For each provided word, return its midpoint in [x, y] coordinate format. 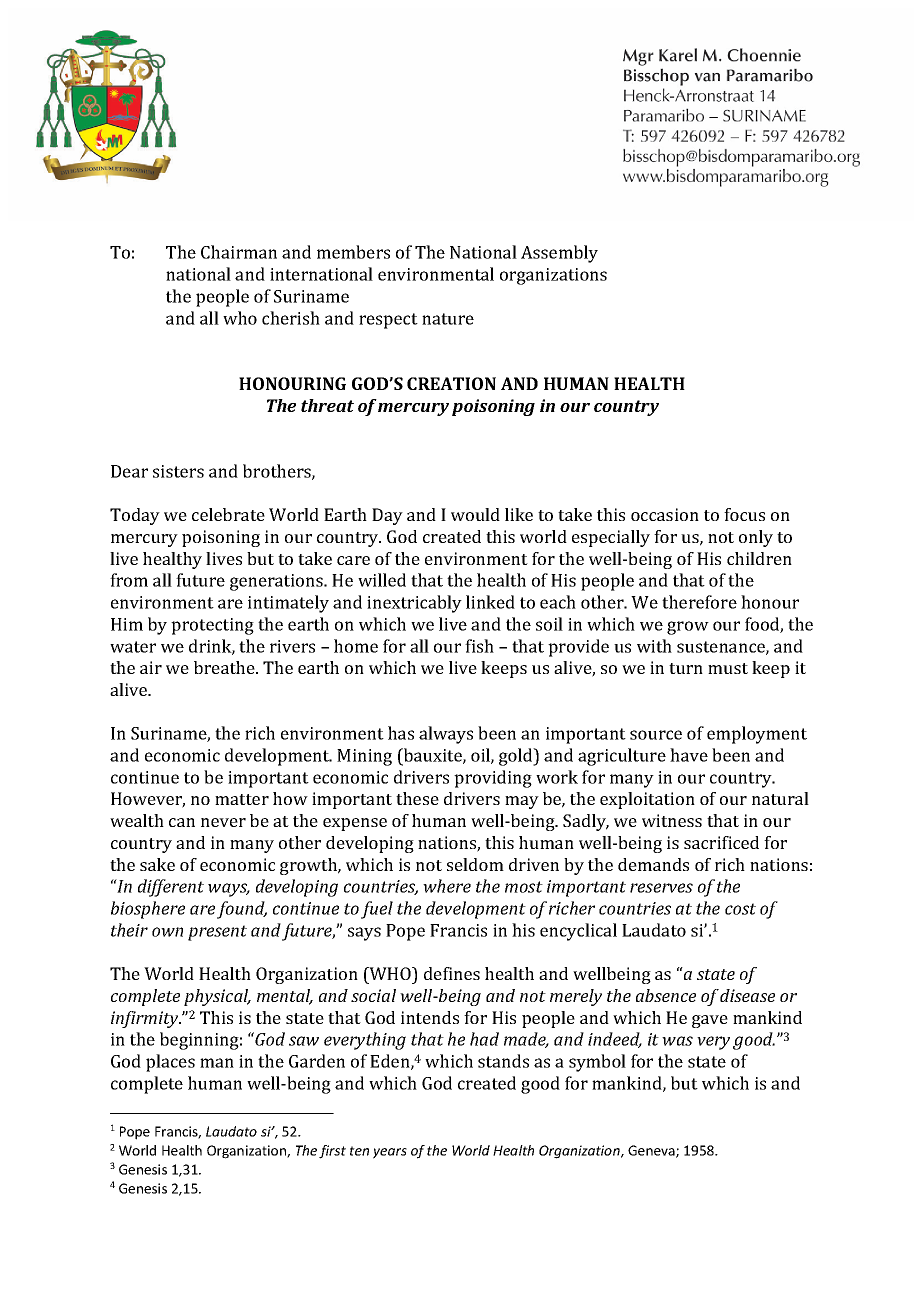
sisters [178, 471]
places [170, 1063]
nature [448, 319]
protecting [212, 626]
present [217, 933]
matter [242, 799]
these [417, 798]
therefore [699, 602]
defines [452, 973]
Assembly [559, 254]
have [689, 755]
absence [666, 995]
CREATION [451, 383]
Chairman [239, 252]
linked [490, 602]
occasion [665, 514]
